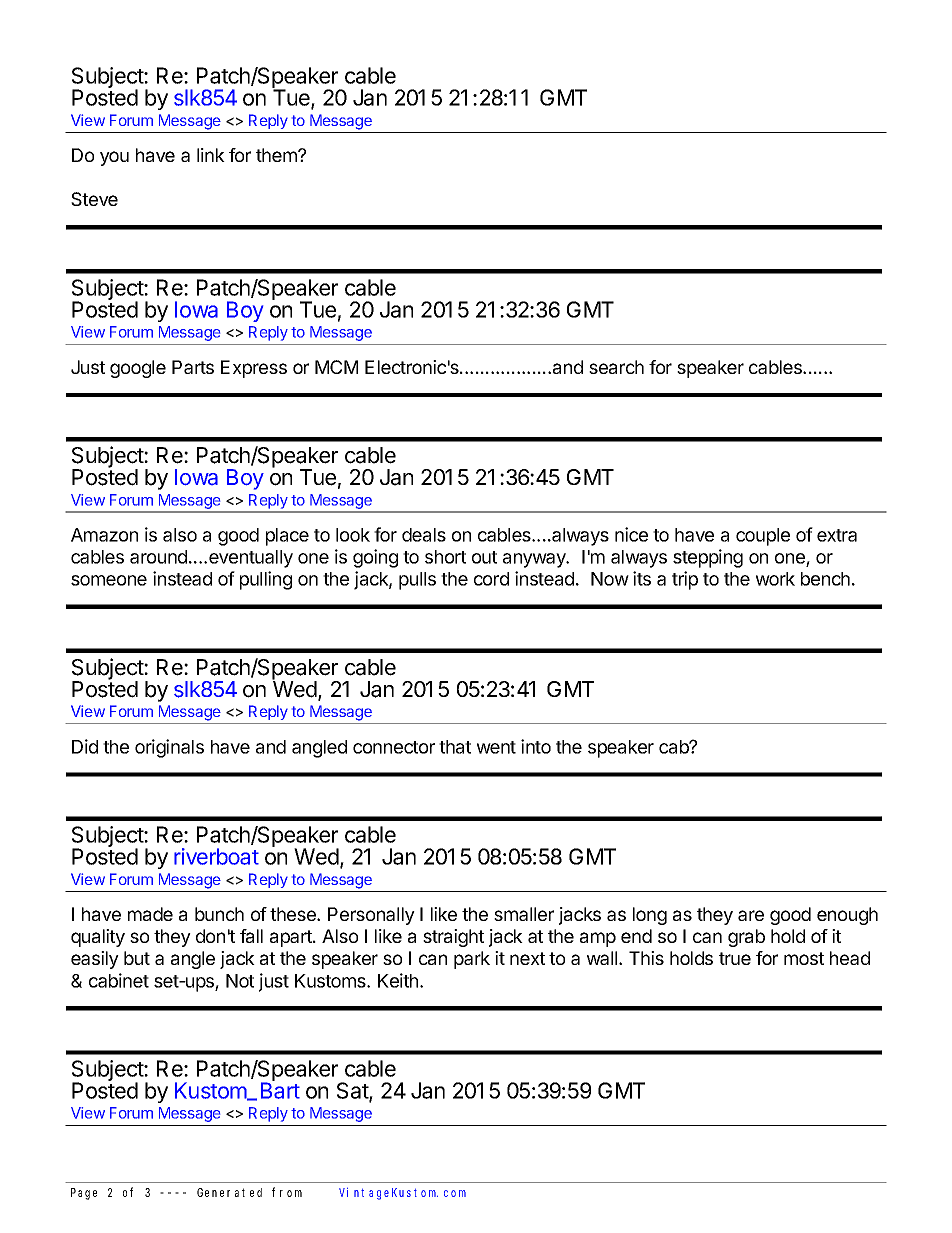 The width and height of the screenshot is (952, 1233). Describe the element at coordinates (84, 1194) in the screenshot. I see `Page` at that location.
